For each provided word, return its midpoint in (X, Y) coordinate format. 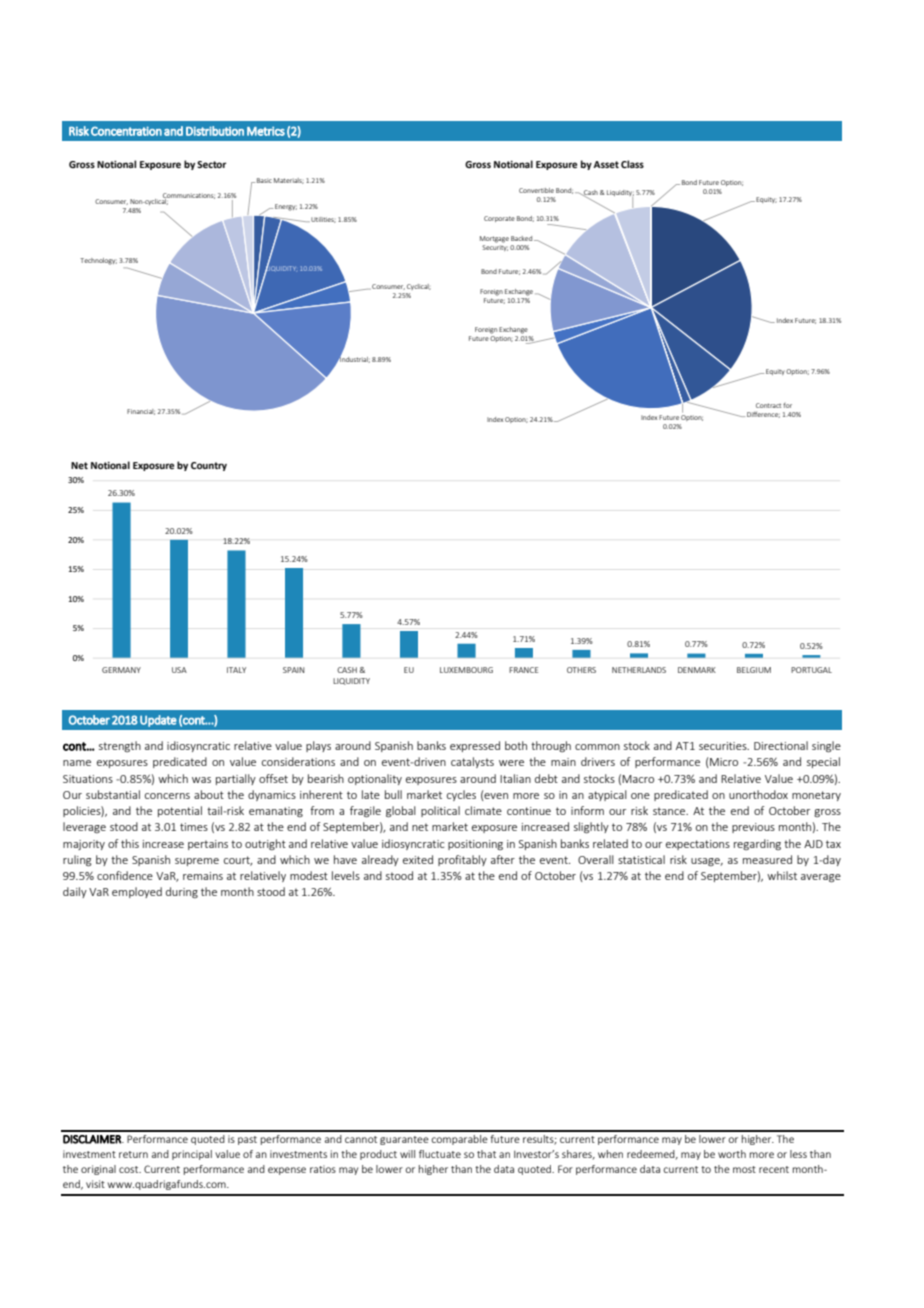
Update (158, 721)
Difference (763, 415)
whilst (782, 875)
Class (632, 164)
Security (495, 246)
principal (192, 1155)
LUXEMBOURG (466, 670)
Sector (211, 164)
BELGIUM (754, 670)
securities (724, 746)
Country (209, 466)
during (182, 892)
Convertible (536, 190)
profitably (462, 860)
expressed (475, 746)
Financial (141, 412)
